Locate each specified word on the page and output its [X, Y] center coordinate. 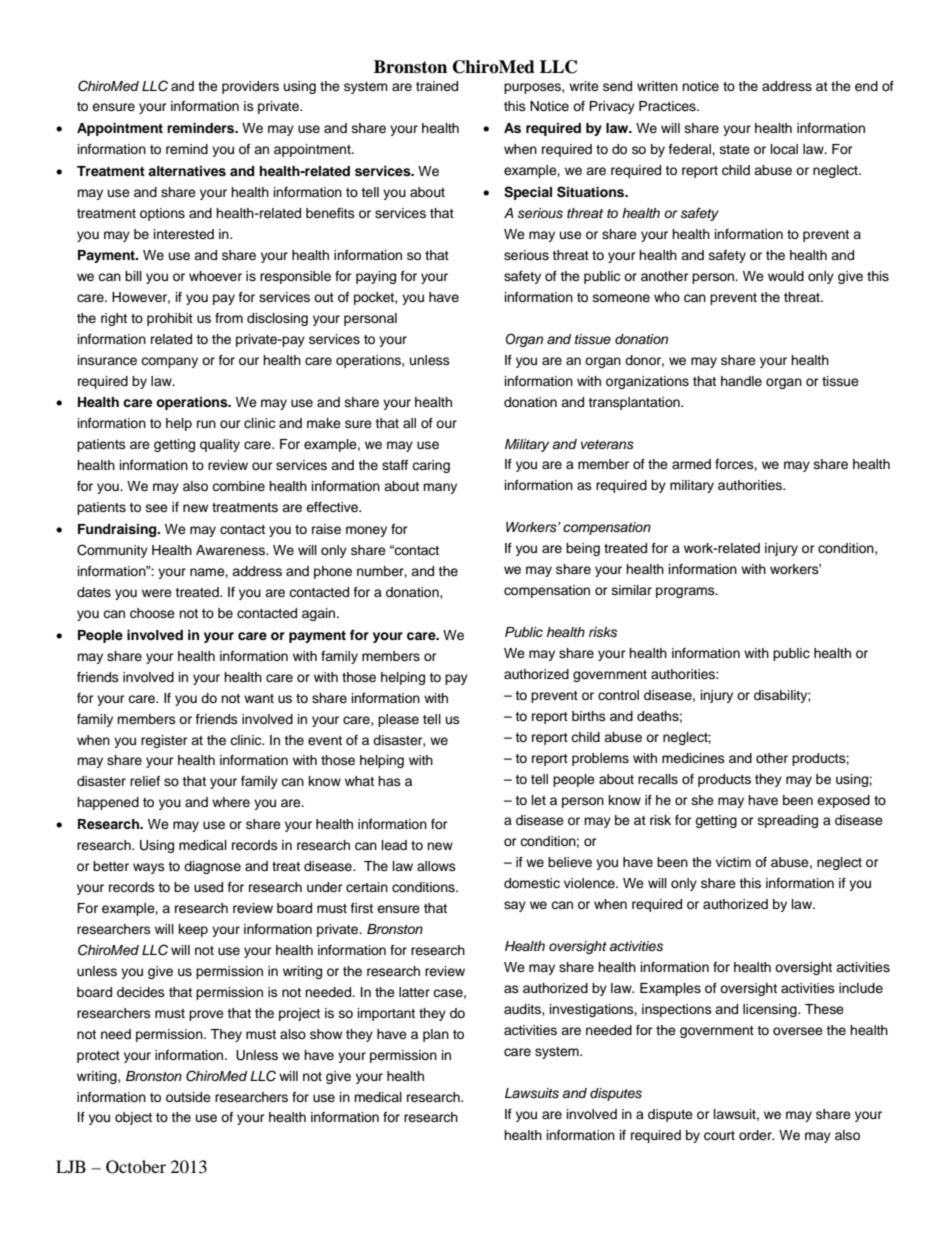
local [784, 149]
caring [431, 466]
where [231, 802]
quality [220, 445]
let [539, 800]
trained [437, 86]
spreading [788, 821]
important [386, 1014]
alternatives [187, 171]
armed [691, 464]
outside [188, 1097]
